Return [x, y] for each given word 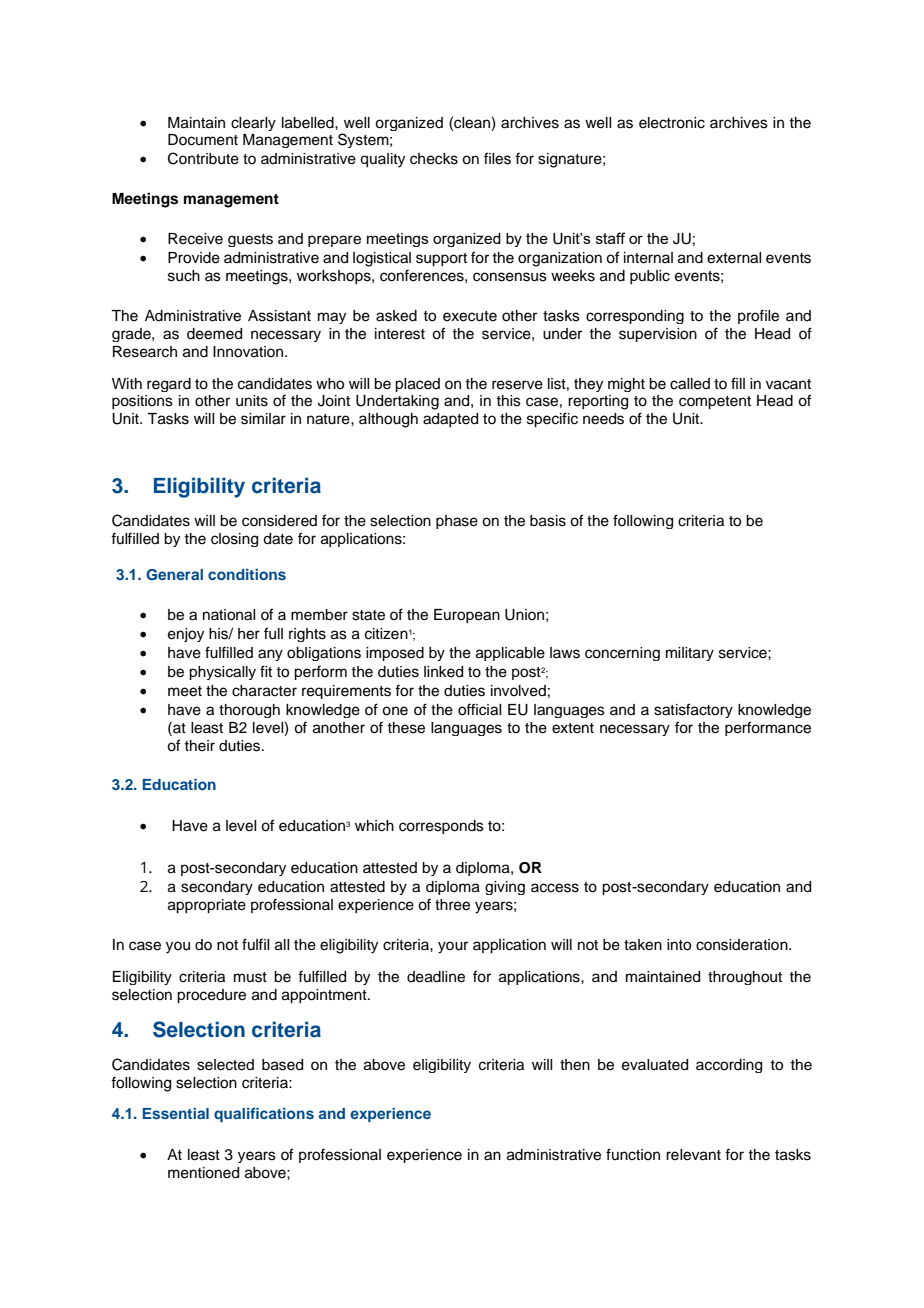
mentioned [203, 1173]
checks [434, 159]
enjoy [186, 635]
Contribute [203, 158]
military [690, 654]
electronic [672, 123]
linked [443, 672]
